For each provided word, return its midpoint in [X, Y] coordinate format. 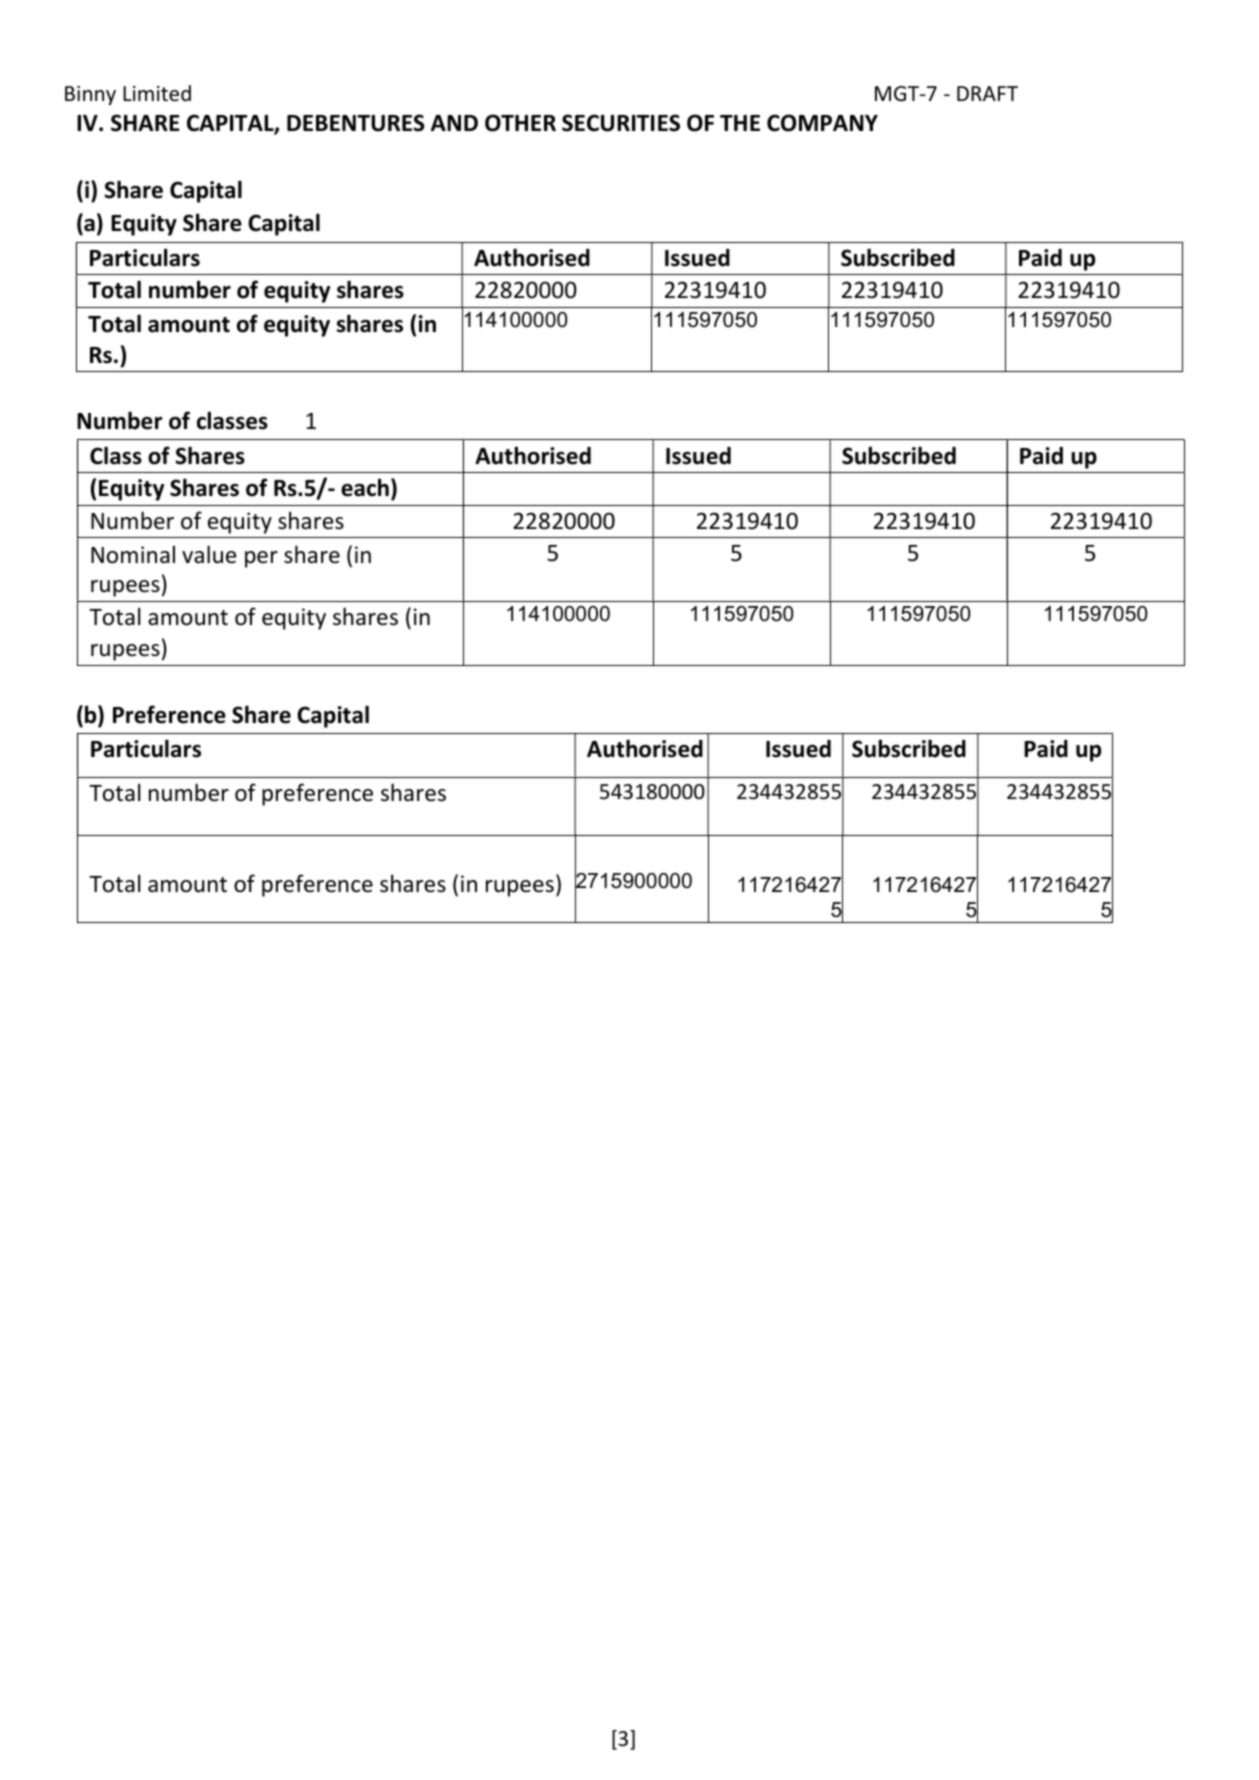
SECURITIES [621, 123]
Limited [157, 93]
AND [454, 123]
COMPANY [822, 123]
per [261, 559]
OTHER [520, 123]
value [209, 554]
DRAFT [987, 93]
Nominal [133, 554]
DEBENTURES [356, 123]
